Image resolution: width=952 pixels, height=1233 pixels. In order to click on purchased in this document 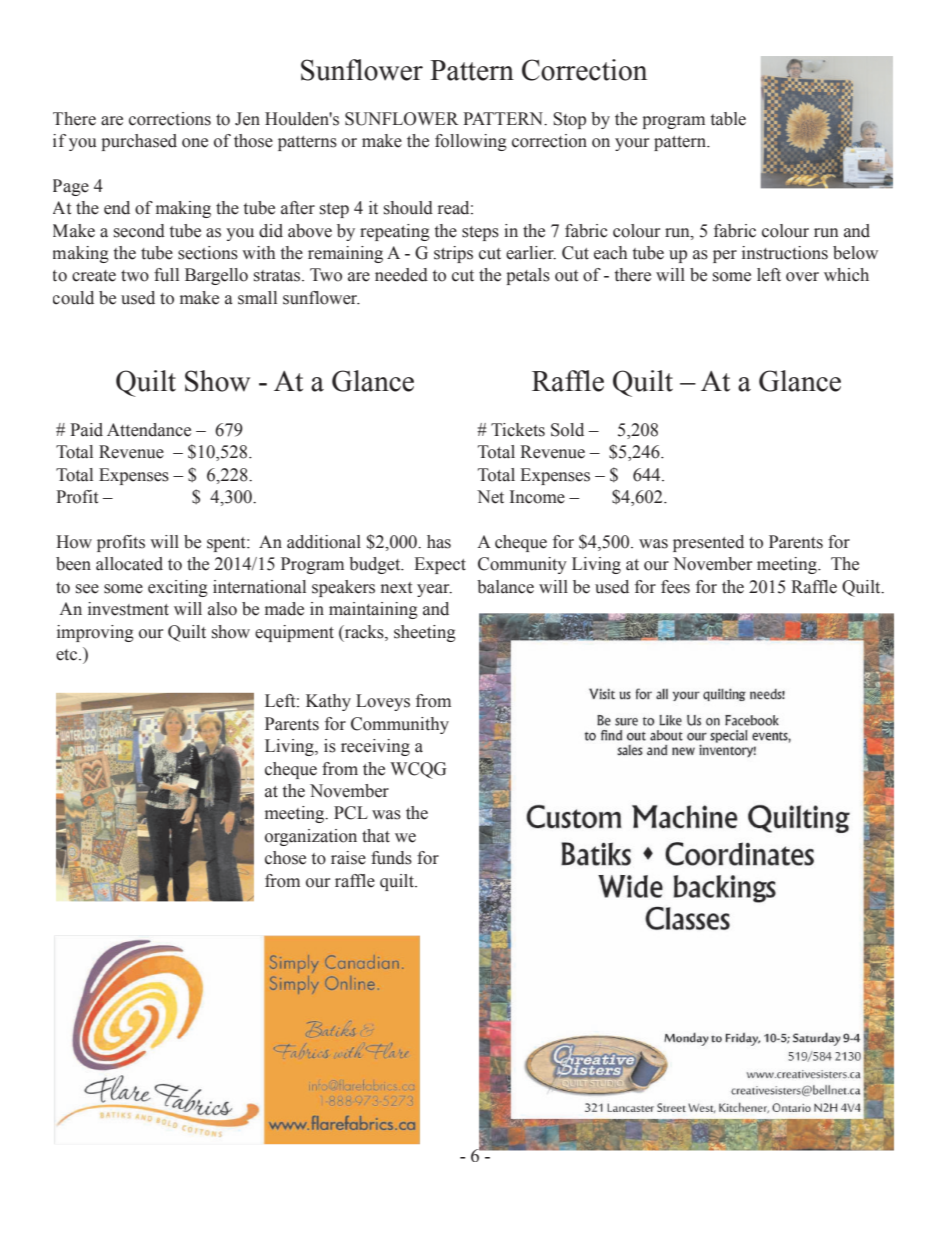, I will do `click(139, 142)`.
